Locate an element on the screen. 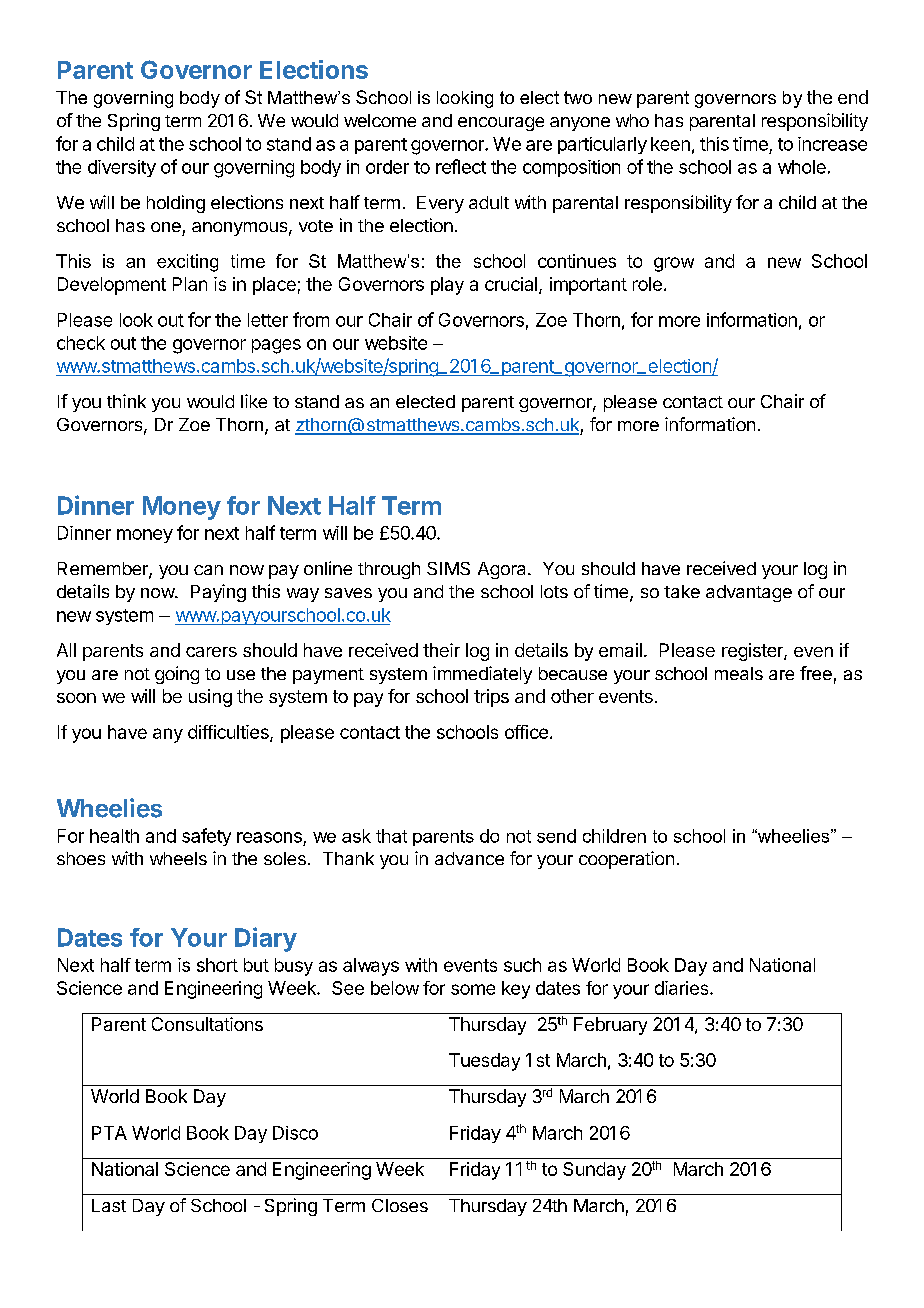 This screenshot has width=924, height=1308. keen is located at coordinates (670, 144).
